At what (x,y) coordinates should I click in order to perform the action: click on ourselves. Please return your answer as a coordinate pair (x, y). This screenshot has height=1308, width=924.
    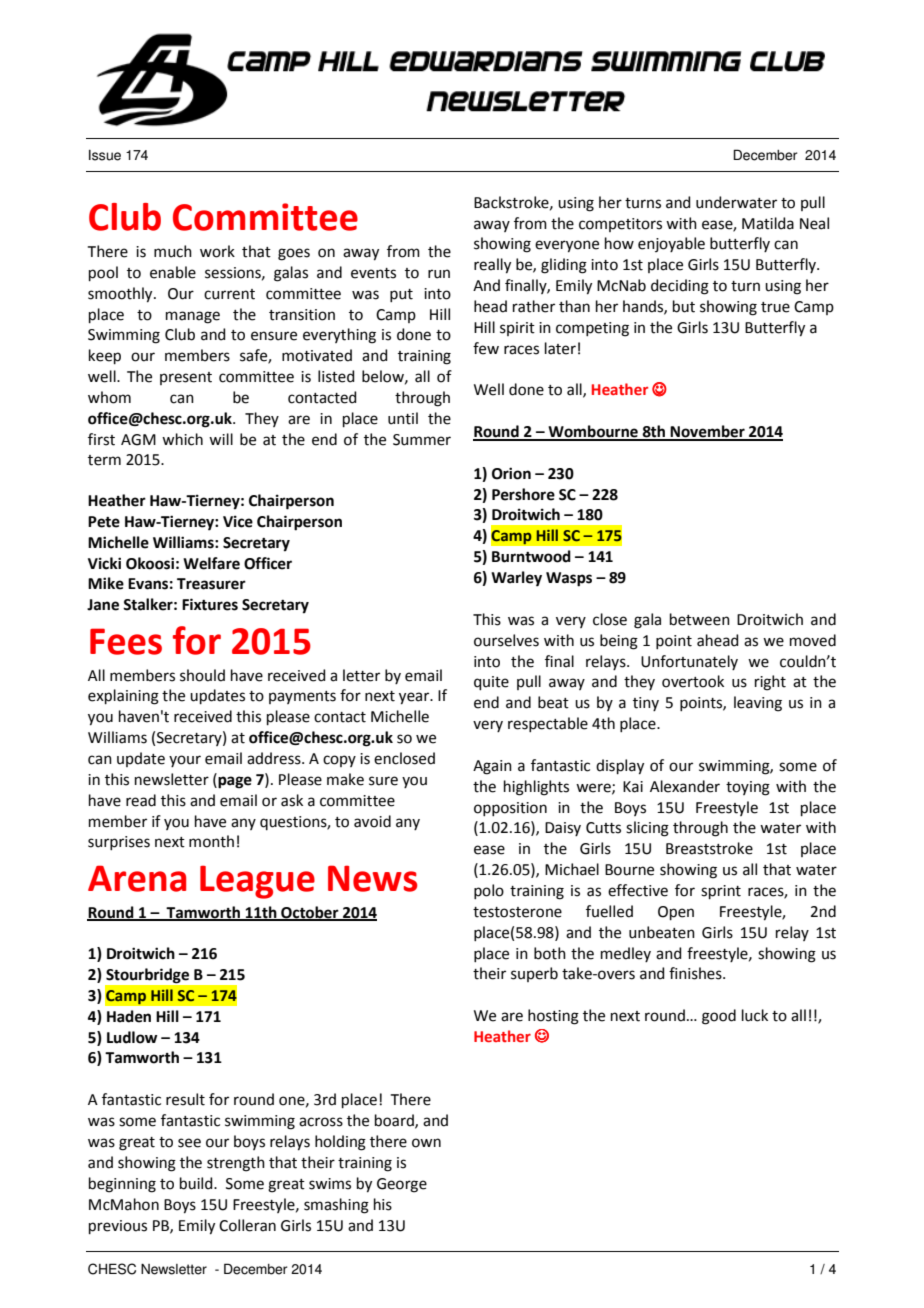
    Looking at the image, I should click on (506, 640).
